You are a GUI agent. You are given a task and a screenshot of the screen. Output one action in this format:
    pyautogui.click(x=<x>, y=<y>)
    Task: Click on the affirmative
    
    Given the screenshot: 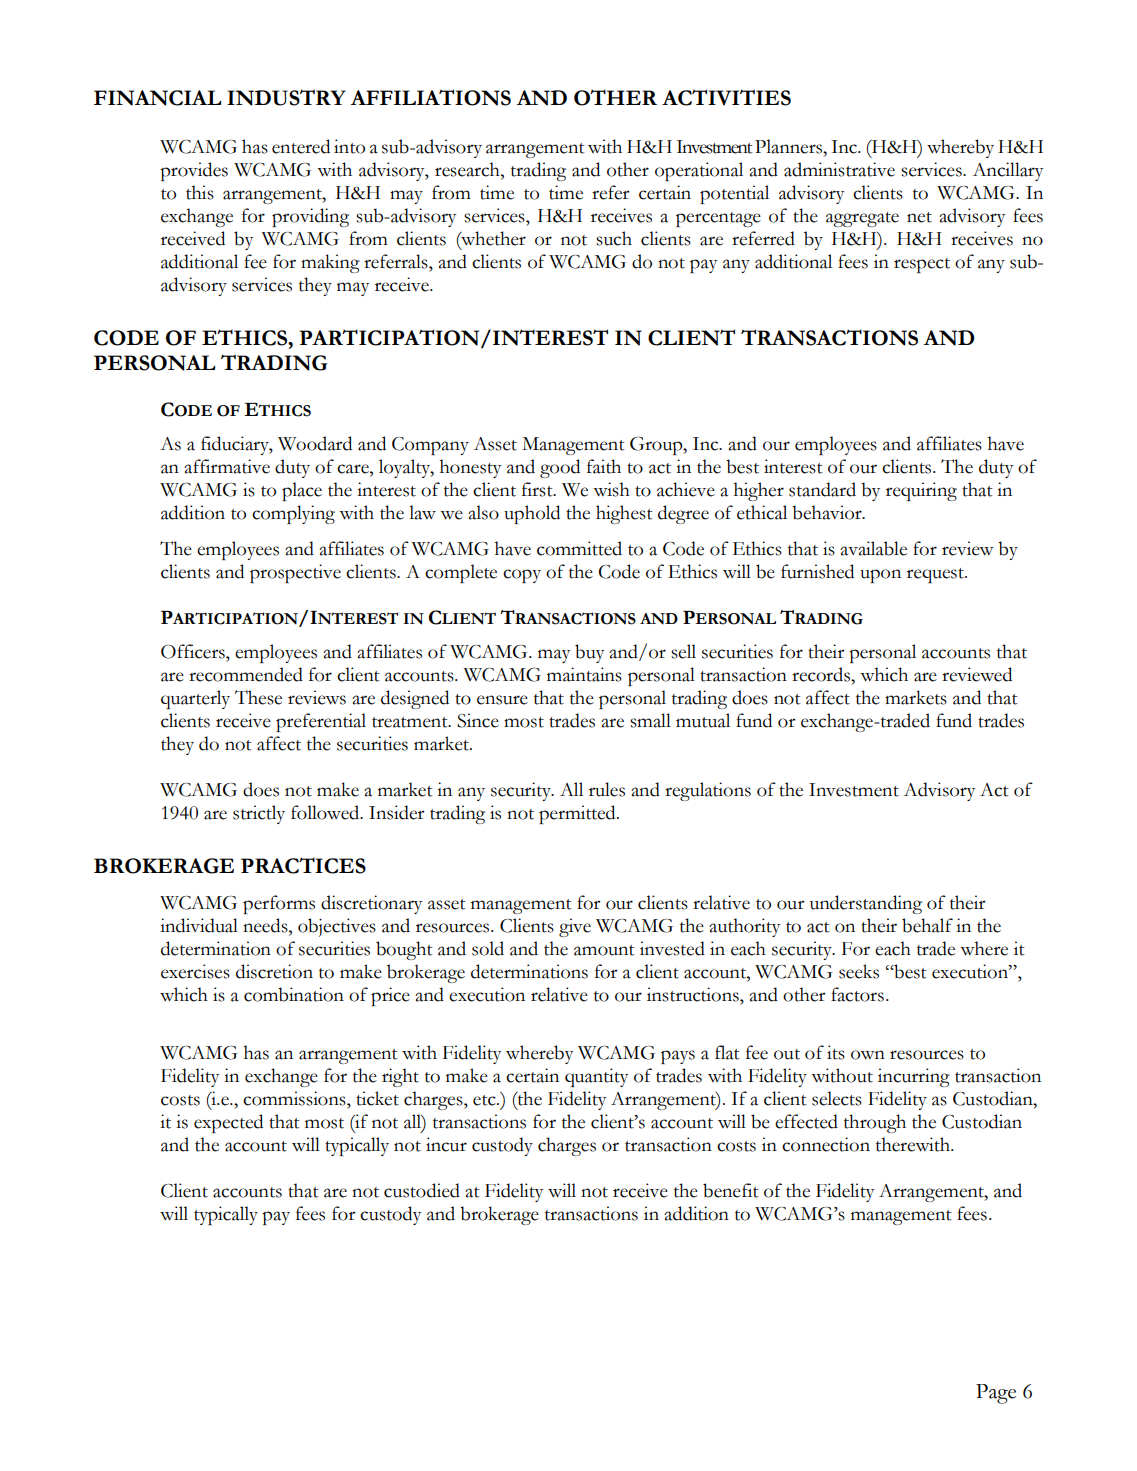 What is the action you would take?
    pyautogui.click(x=227, y=466)
